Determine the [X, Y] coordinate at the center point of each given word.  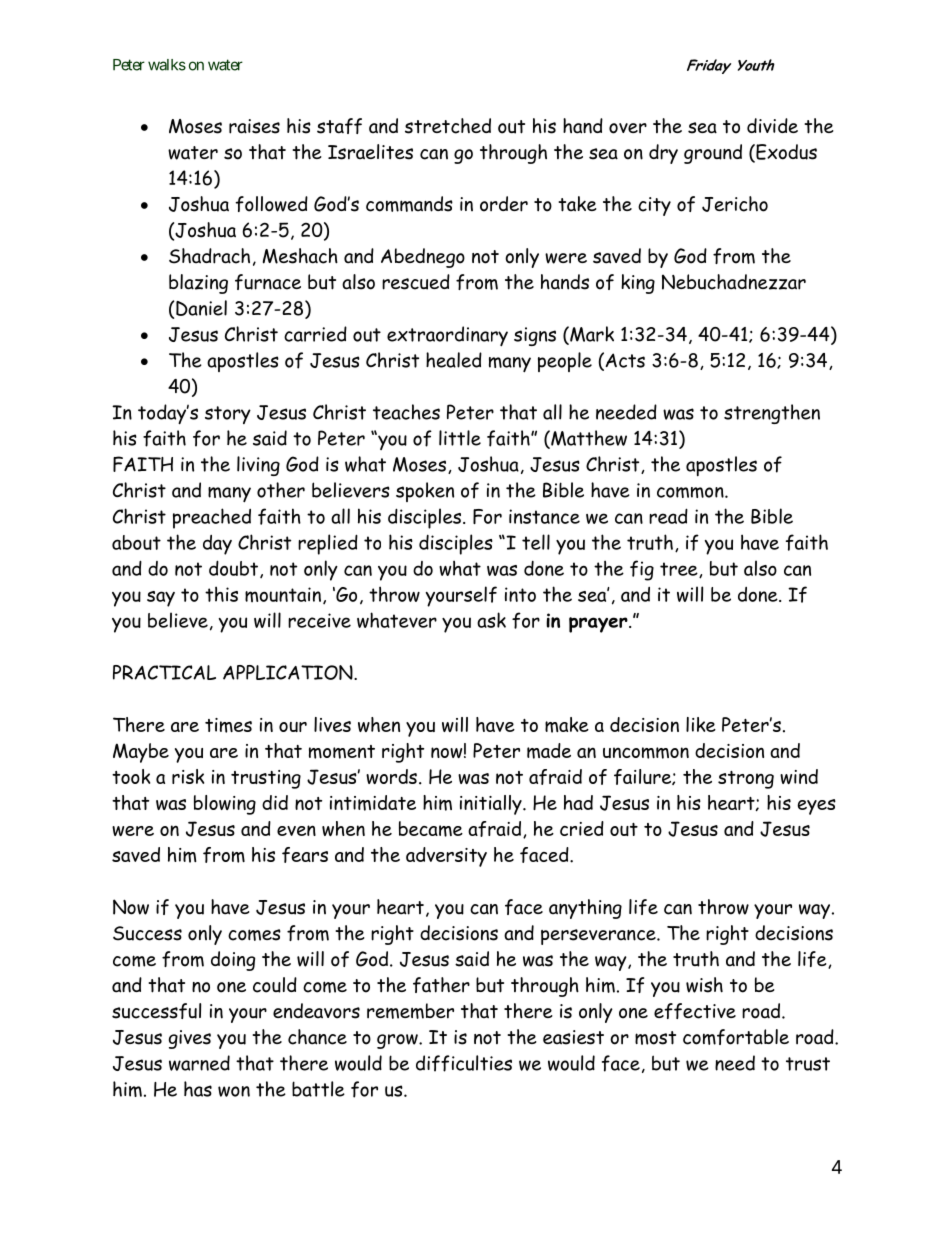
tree [680, 570]
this [221, 594]
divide [772, 125]
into [520, 594]
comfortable [736, 1037]
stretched [448, 126]
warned [199, 1063]
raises [254, 126]
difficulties [464, 1063]
